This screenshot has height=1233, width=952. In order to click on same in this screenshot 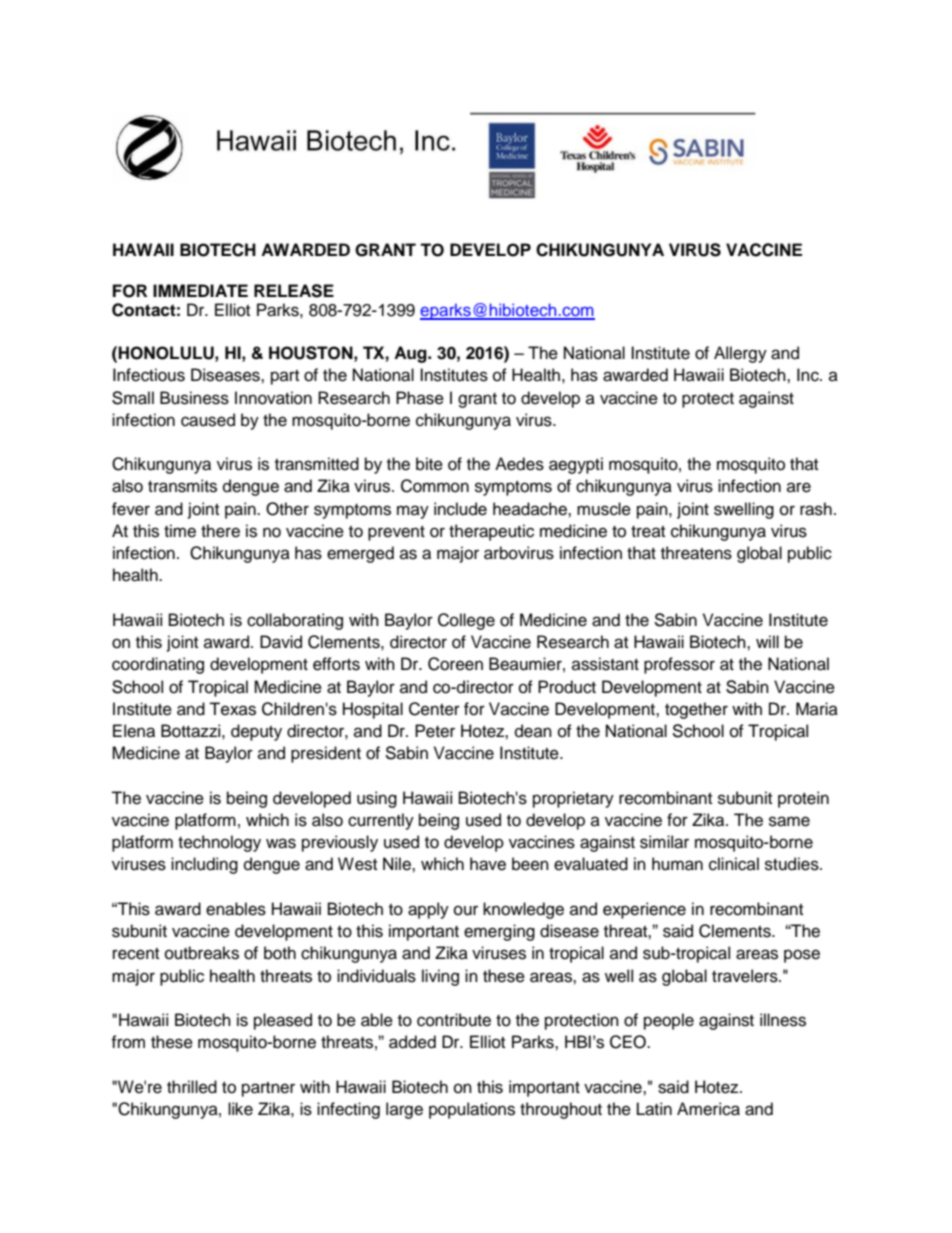, I will do `click(789, 821)`.
